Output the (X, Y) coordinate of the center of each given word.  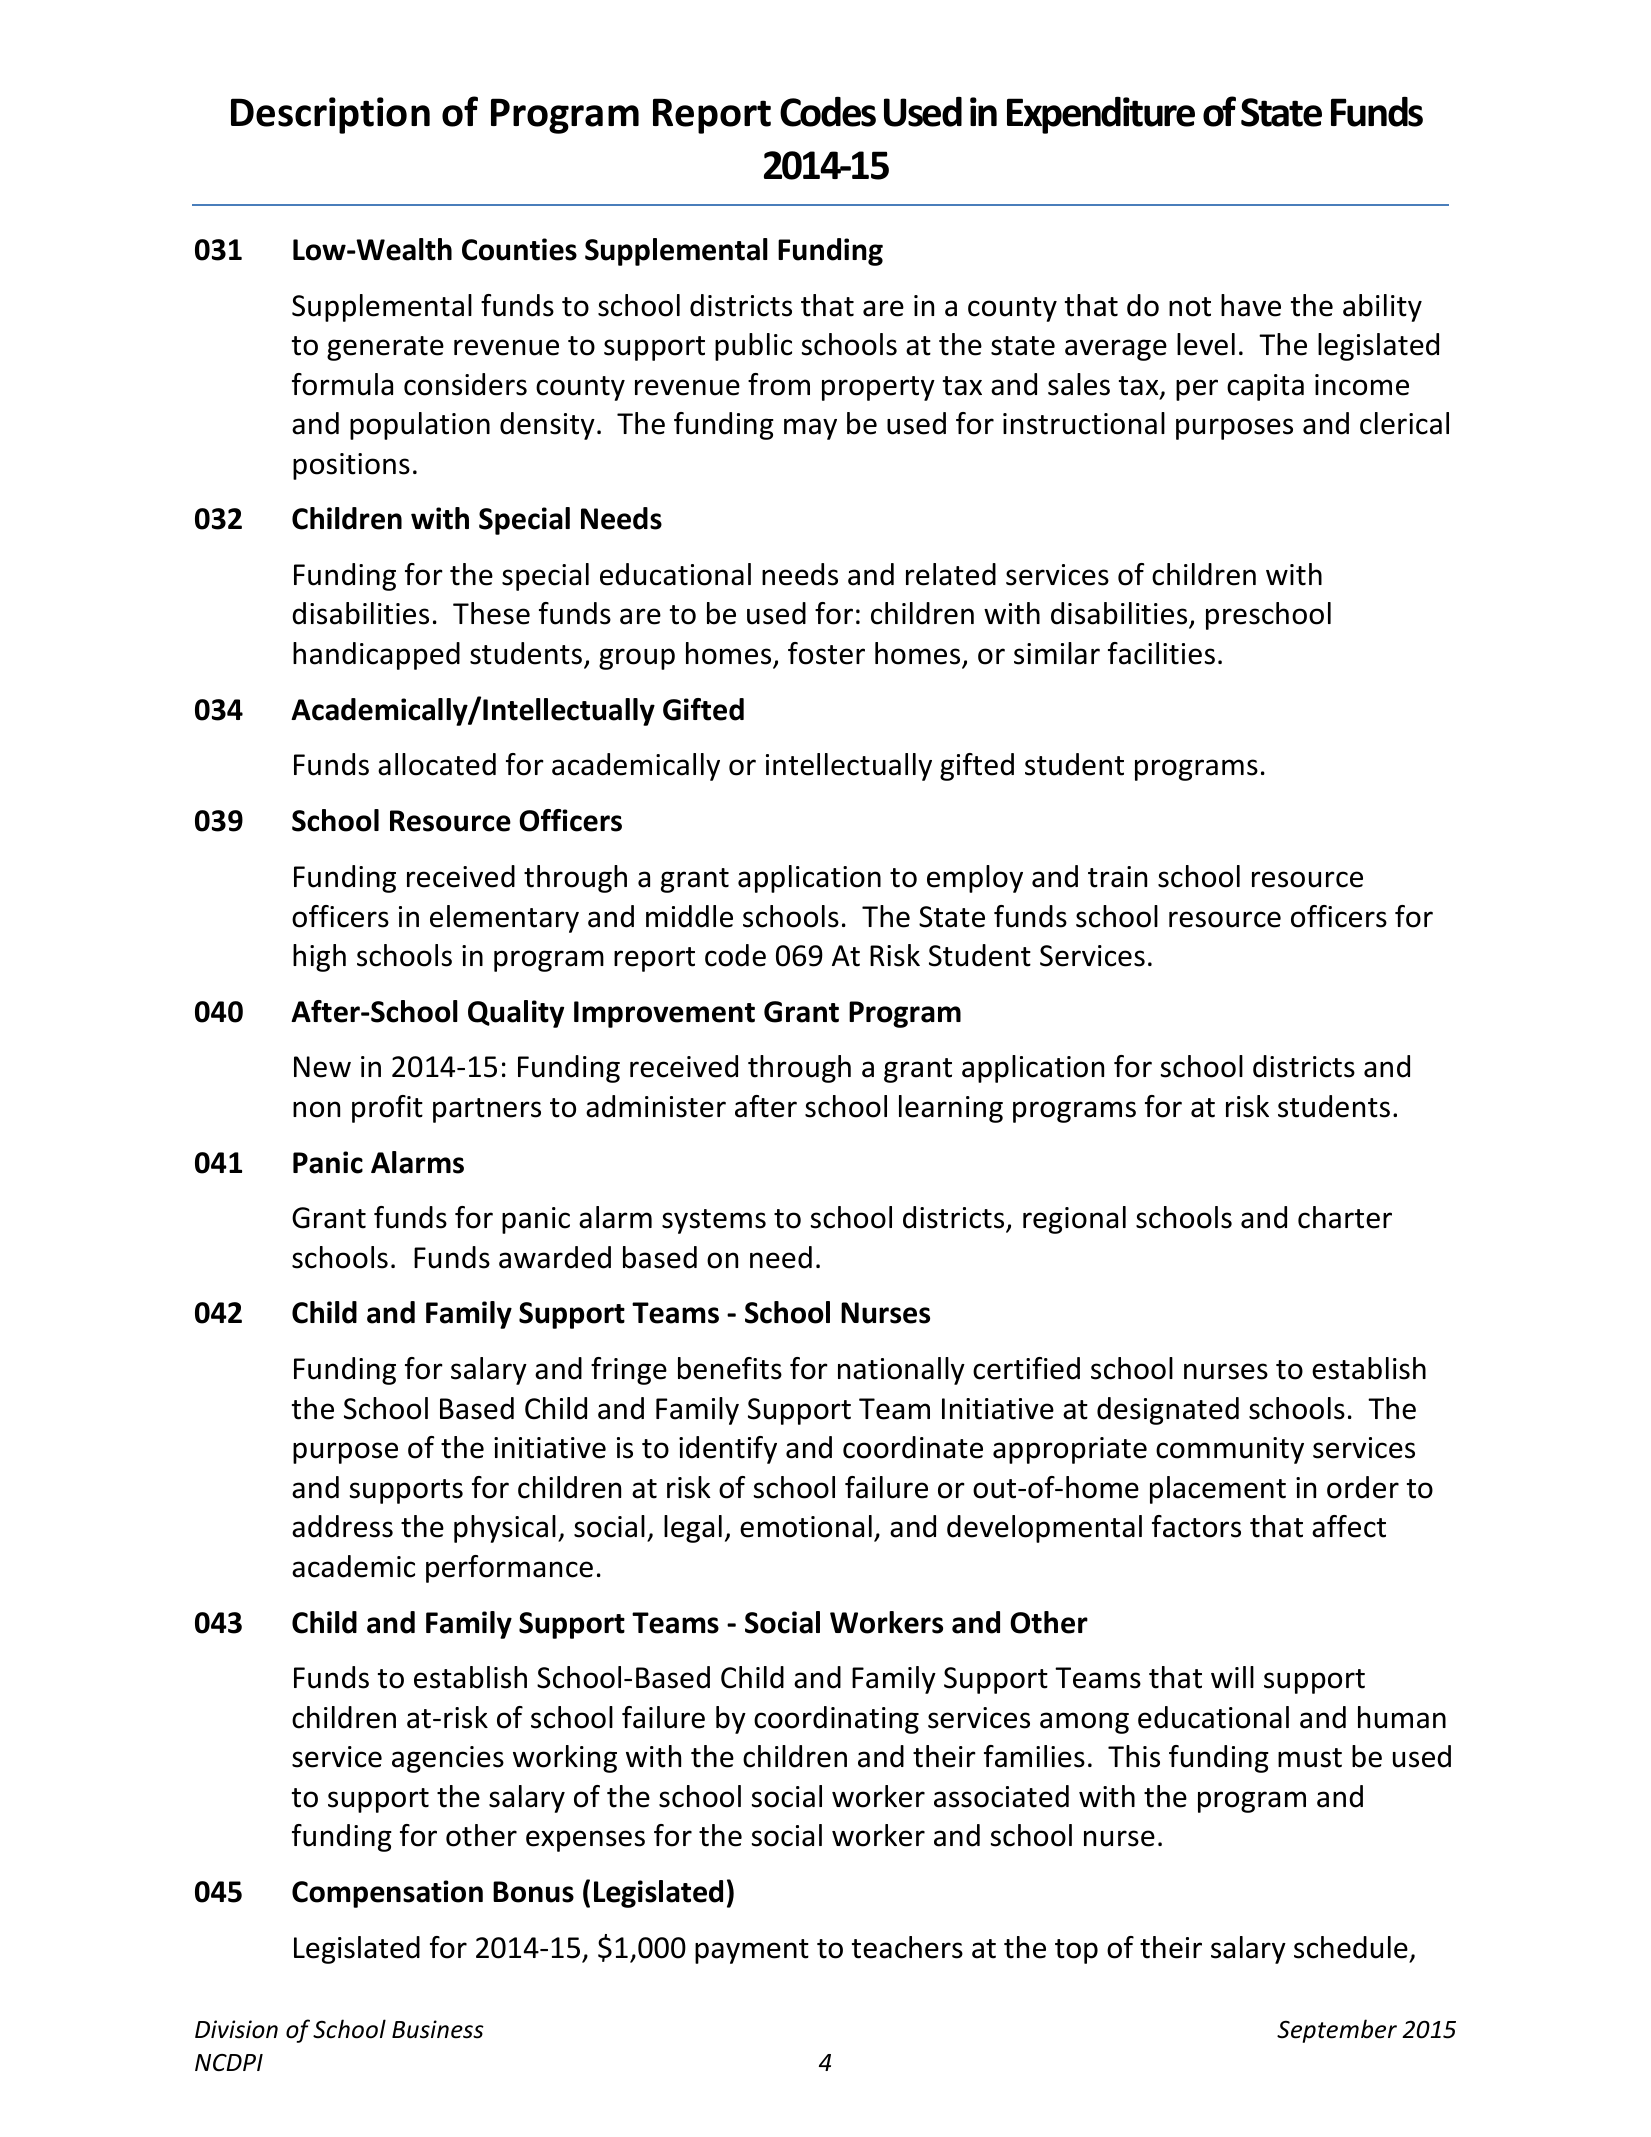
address (342, 1526)
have (1251, 305)
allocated (437, 764)
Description (330, 115)
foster (826, 653)
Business (438, 2029)
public (753, 347)
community (1230, 1450)
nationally (901, 1371)
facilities (1161, 653)
